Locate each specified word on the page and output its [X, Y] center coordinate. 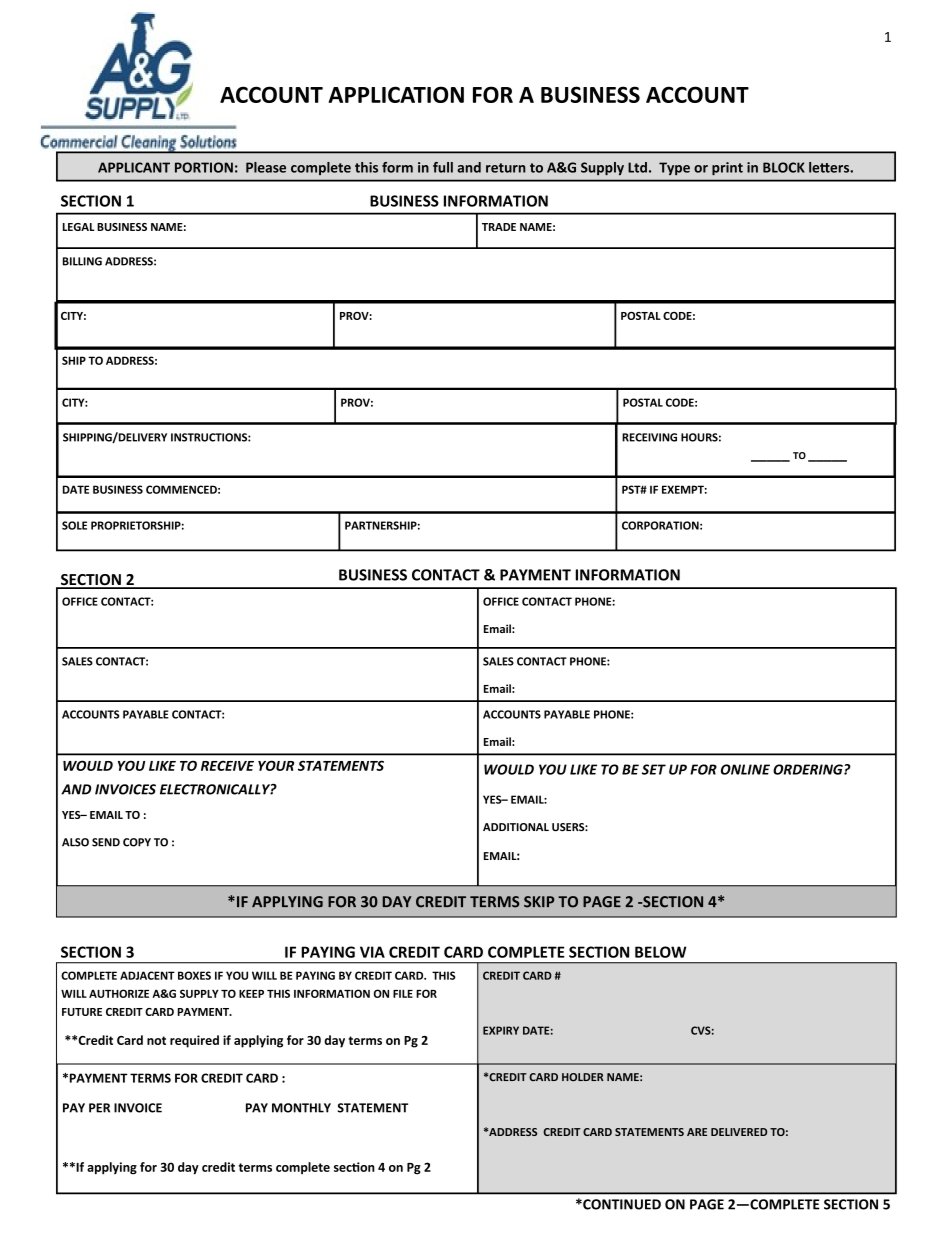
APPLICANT [134, 167]
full [443, 167]
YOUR [276, 765]
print [727, 168]
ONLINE [745, 769]
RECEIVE [227, 765]
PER [99, 1108]
